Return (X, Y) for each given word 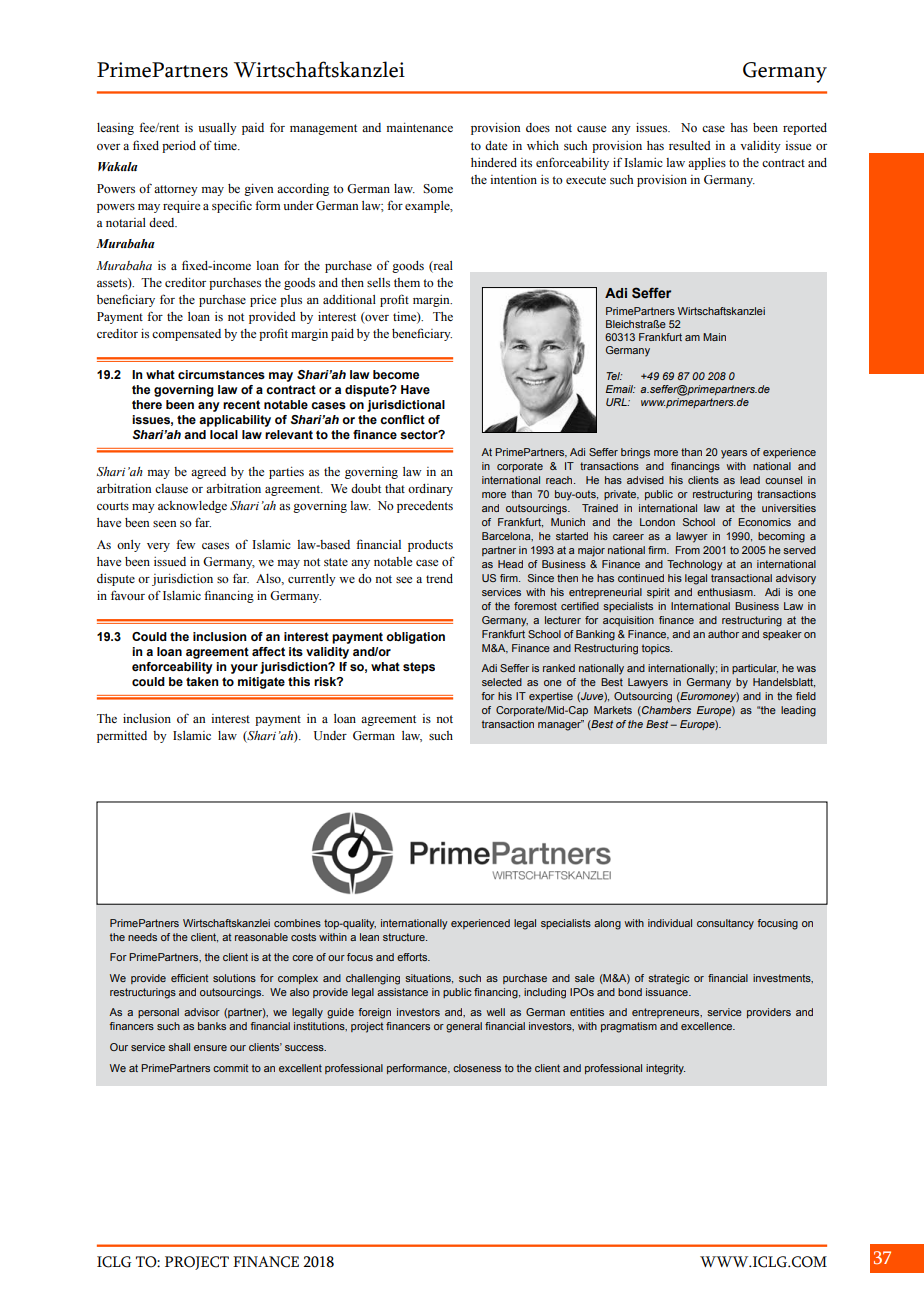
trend (439, 578)
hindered (494, 162)
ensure (210, 1048)
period (179, 147)
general (464, 1027)
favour (128, 595)
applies (707, 164)
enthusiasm (726, 592)
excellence (708, 1026)
